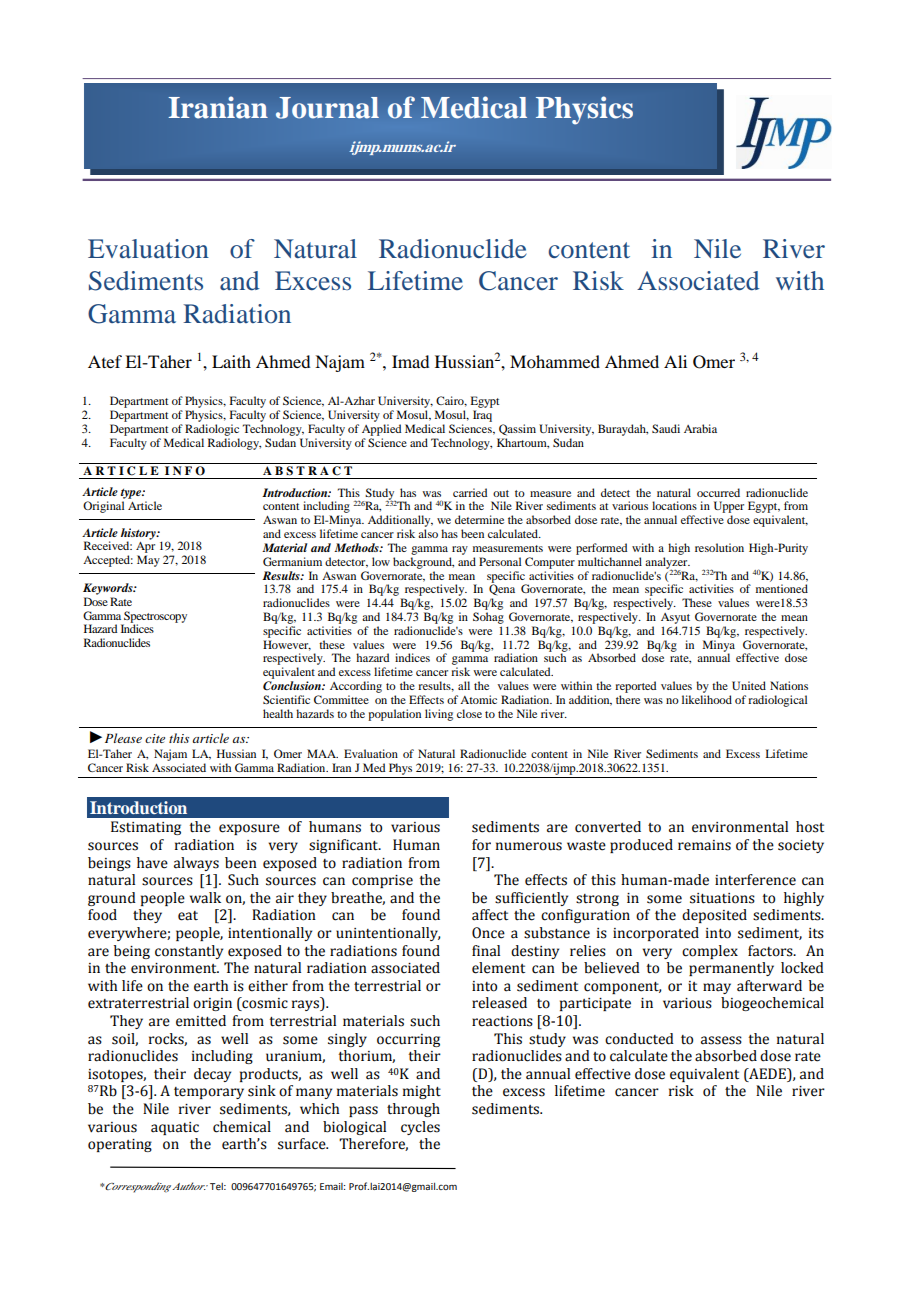 The height and width of the screenshot is (1308, 924). What do you see at coordinates (410, 361) in the screenshot?
I see `Imad` at bounding box center [410, 361].
